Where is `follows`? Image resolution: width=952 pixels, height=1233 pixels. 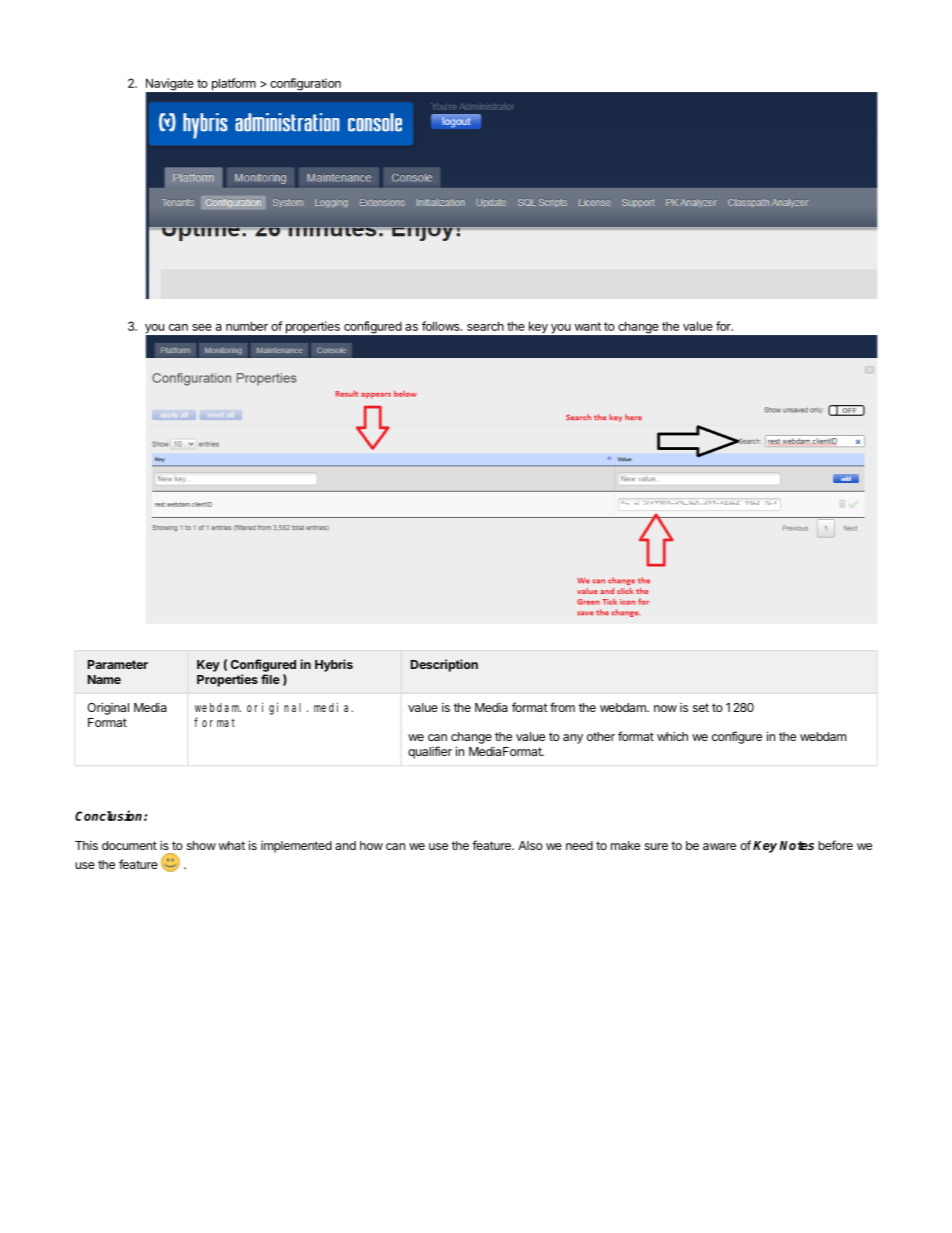 follows is located at coordinates (442, 326).
